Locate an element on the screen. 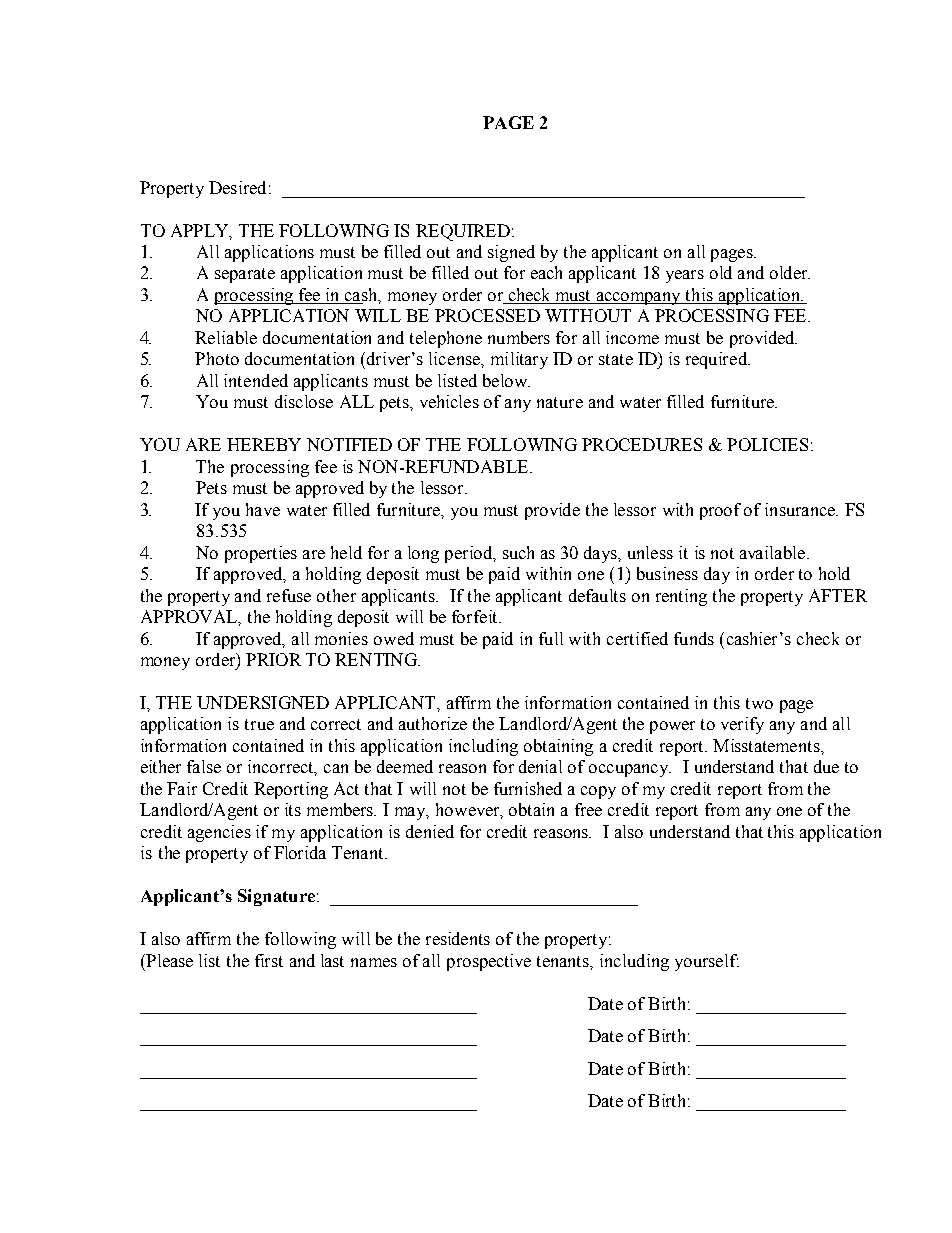 Image resolution: width=952 pixels, height=1233 pixels. vehicles is located at coordinates (449, 401).
